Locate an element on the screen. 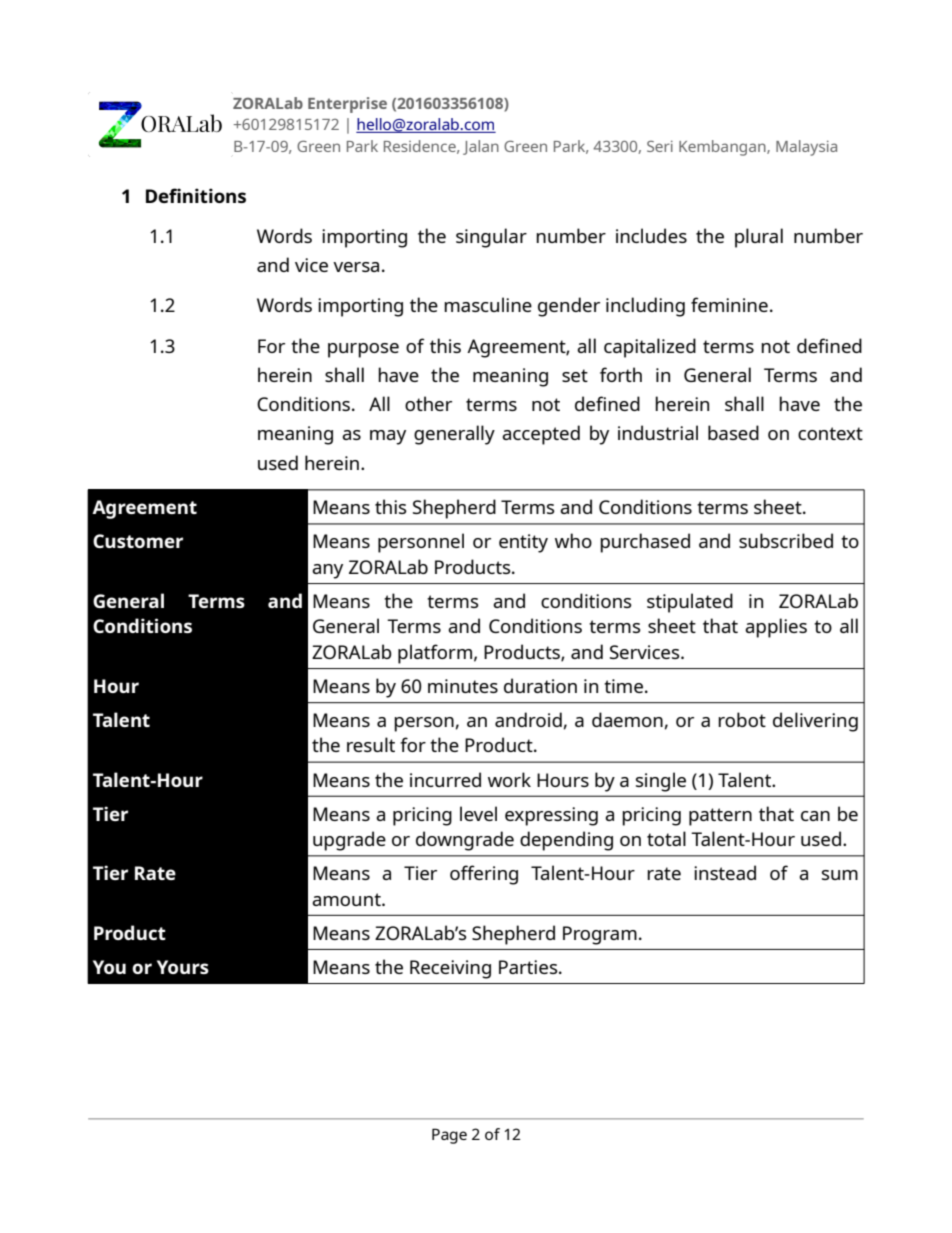 The height and width of the screenshot is (1233, 952). Malaysia is located at coordinates (806, 148).
